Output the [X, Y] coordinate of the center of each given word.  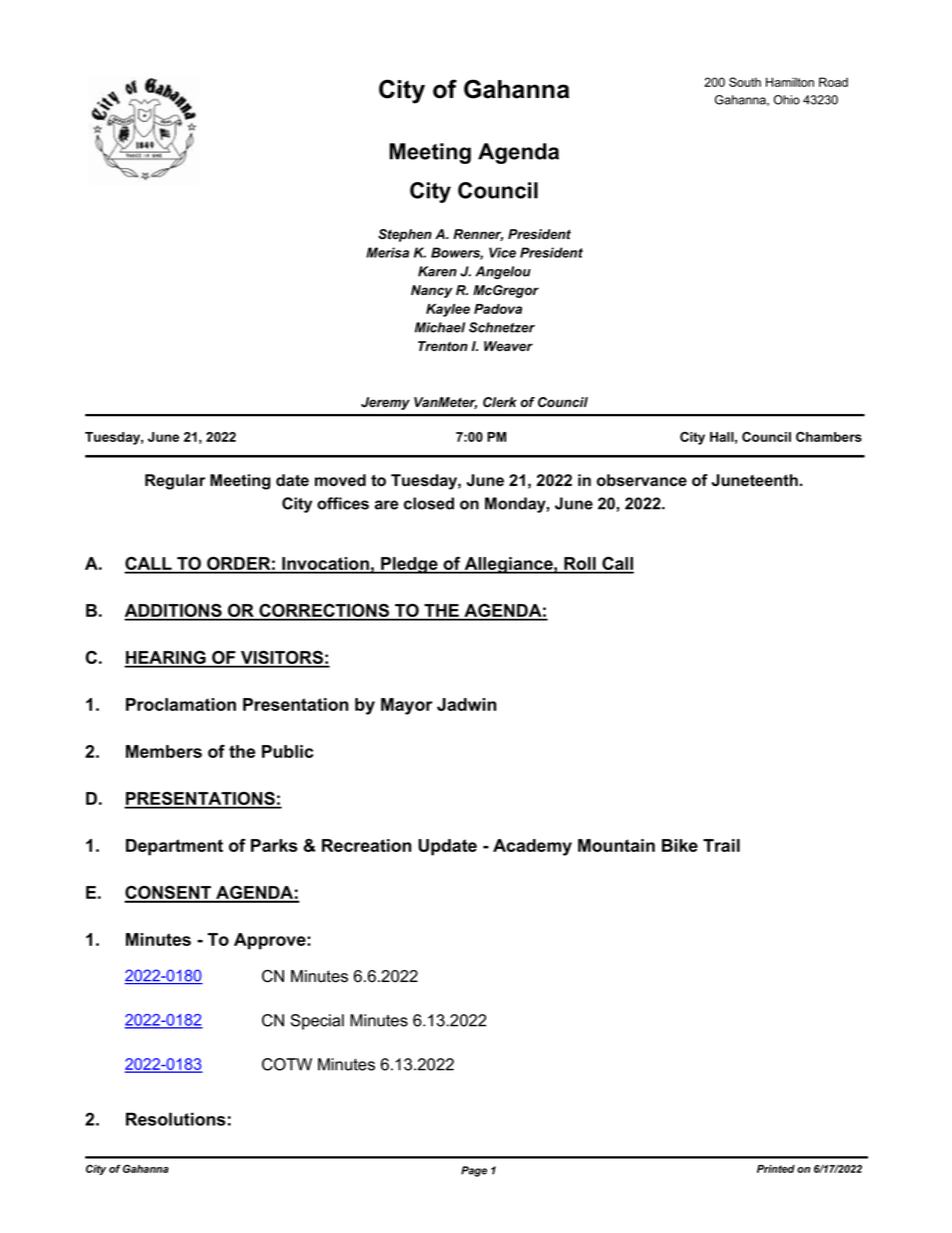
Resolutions [176, 1119]
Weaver [508, 346]
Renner [478, 235]
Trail [721, 845]
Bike [680, 845]
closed [429, 503]
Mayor [406, 706]
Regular [175, 482]
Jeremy [385, 403]
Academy [532, 847]
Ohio [787, 100]
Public [287, 751]
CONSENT [169, 893]
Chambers [829, 437]
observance [642, 480]
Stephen [405, 235]
